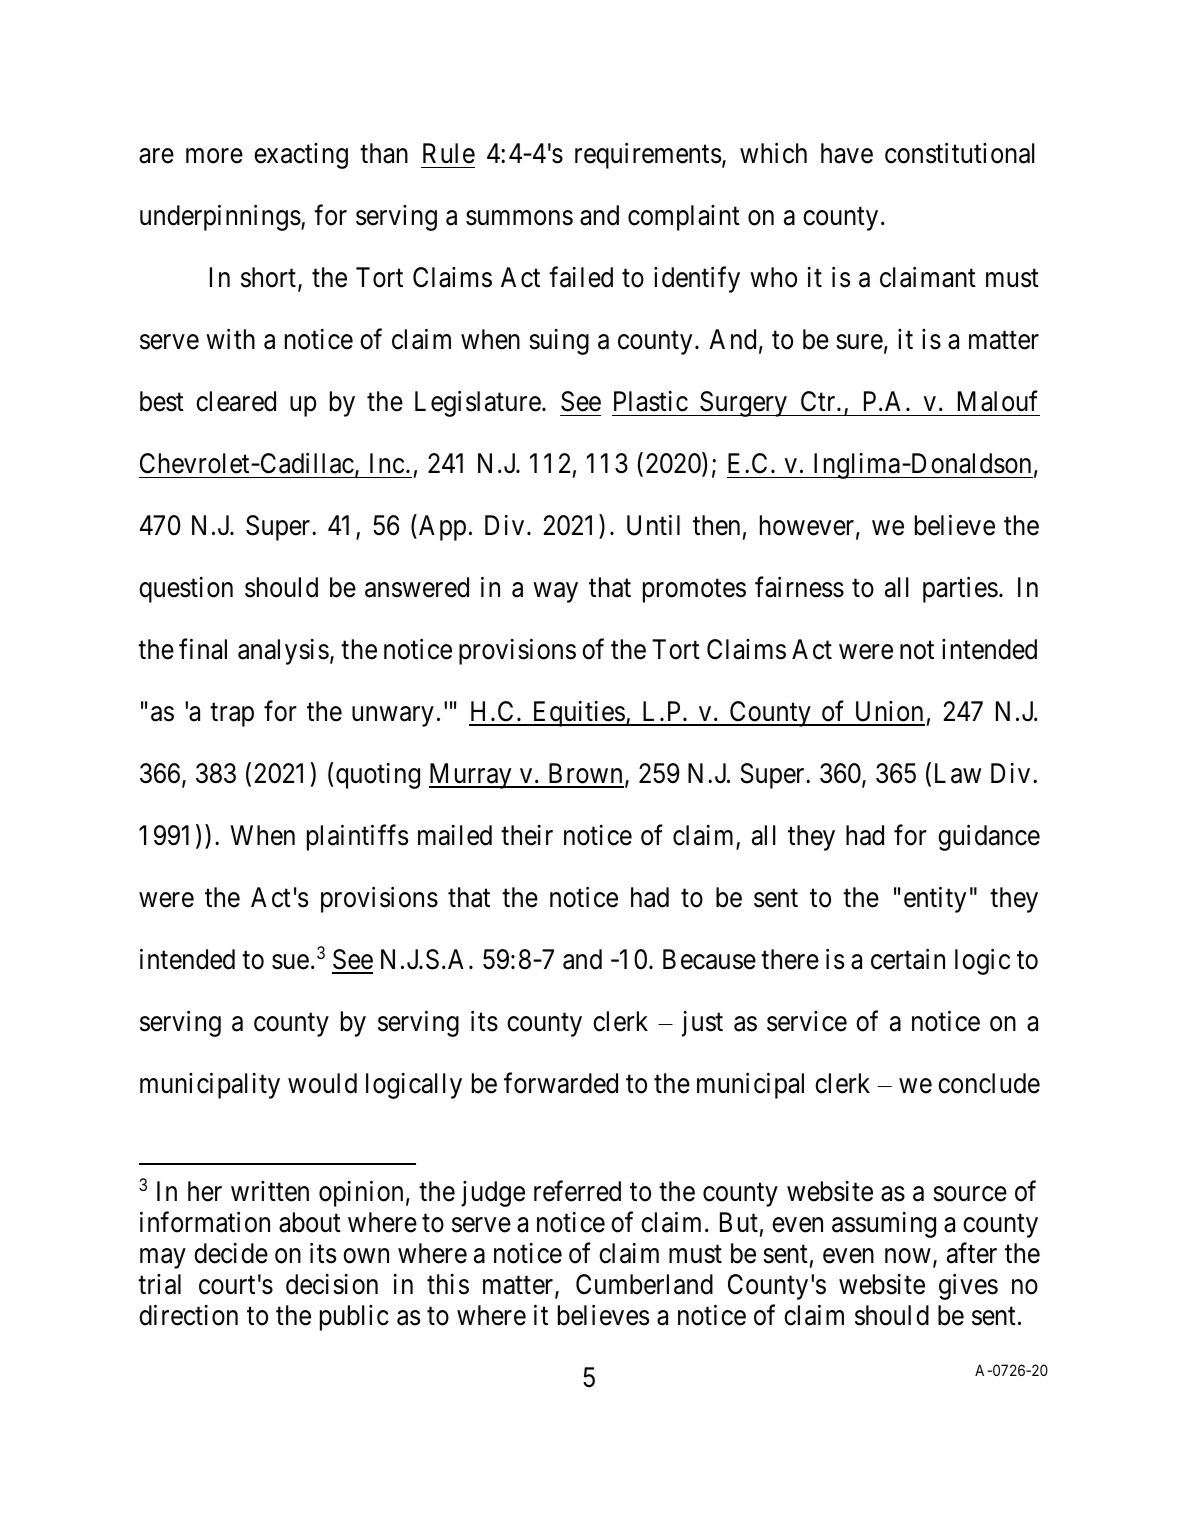 Image resolution: width=1178 pixels, height=1524 pixels. Describe the element at coordinates (220, 218) in the screenshot. I see `underpinnings` at that location.
